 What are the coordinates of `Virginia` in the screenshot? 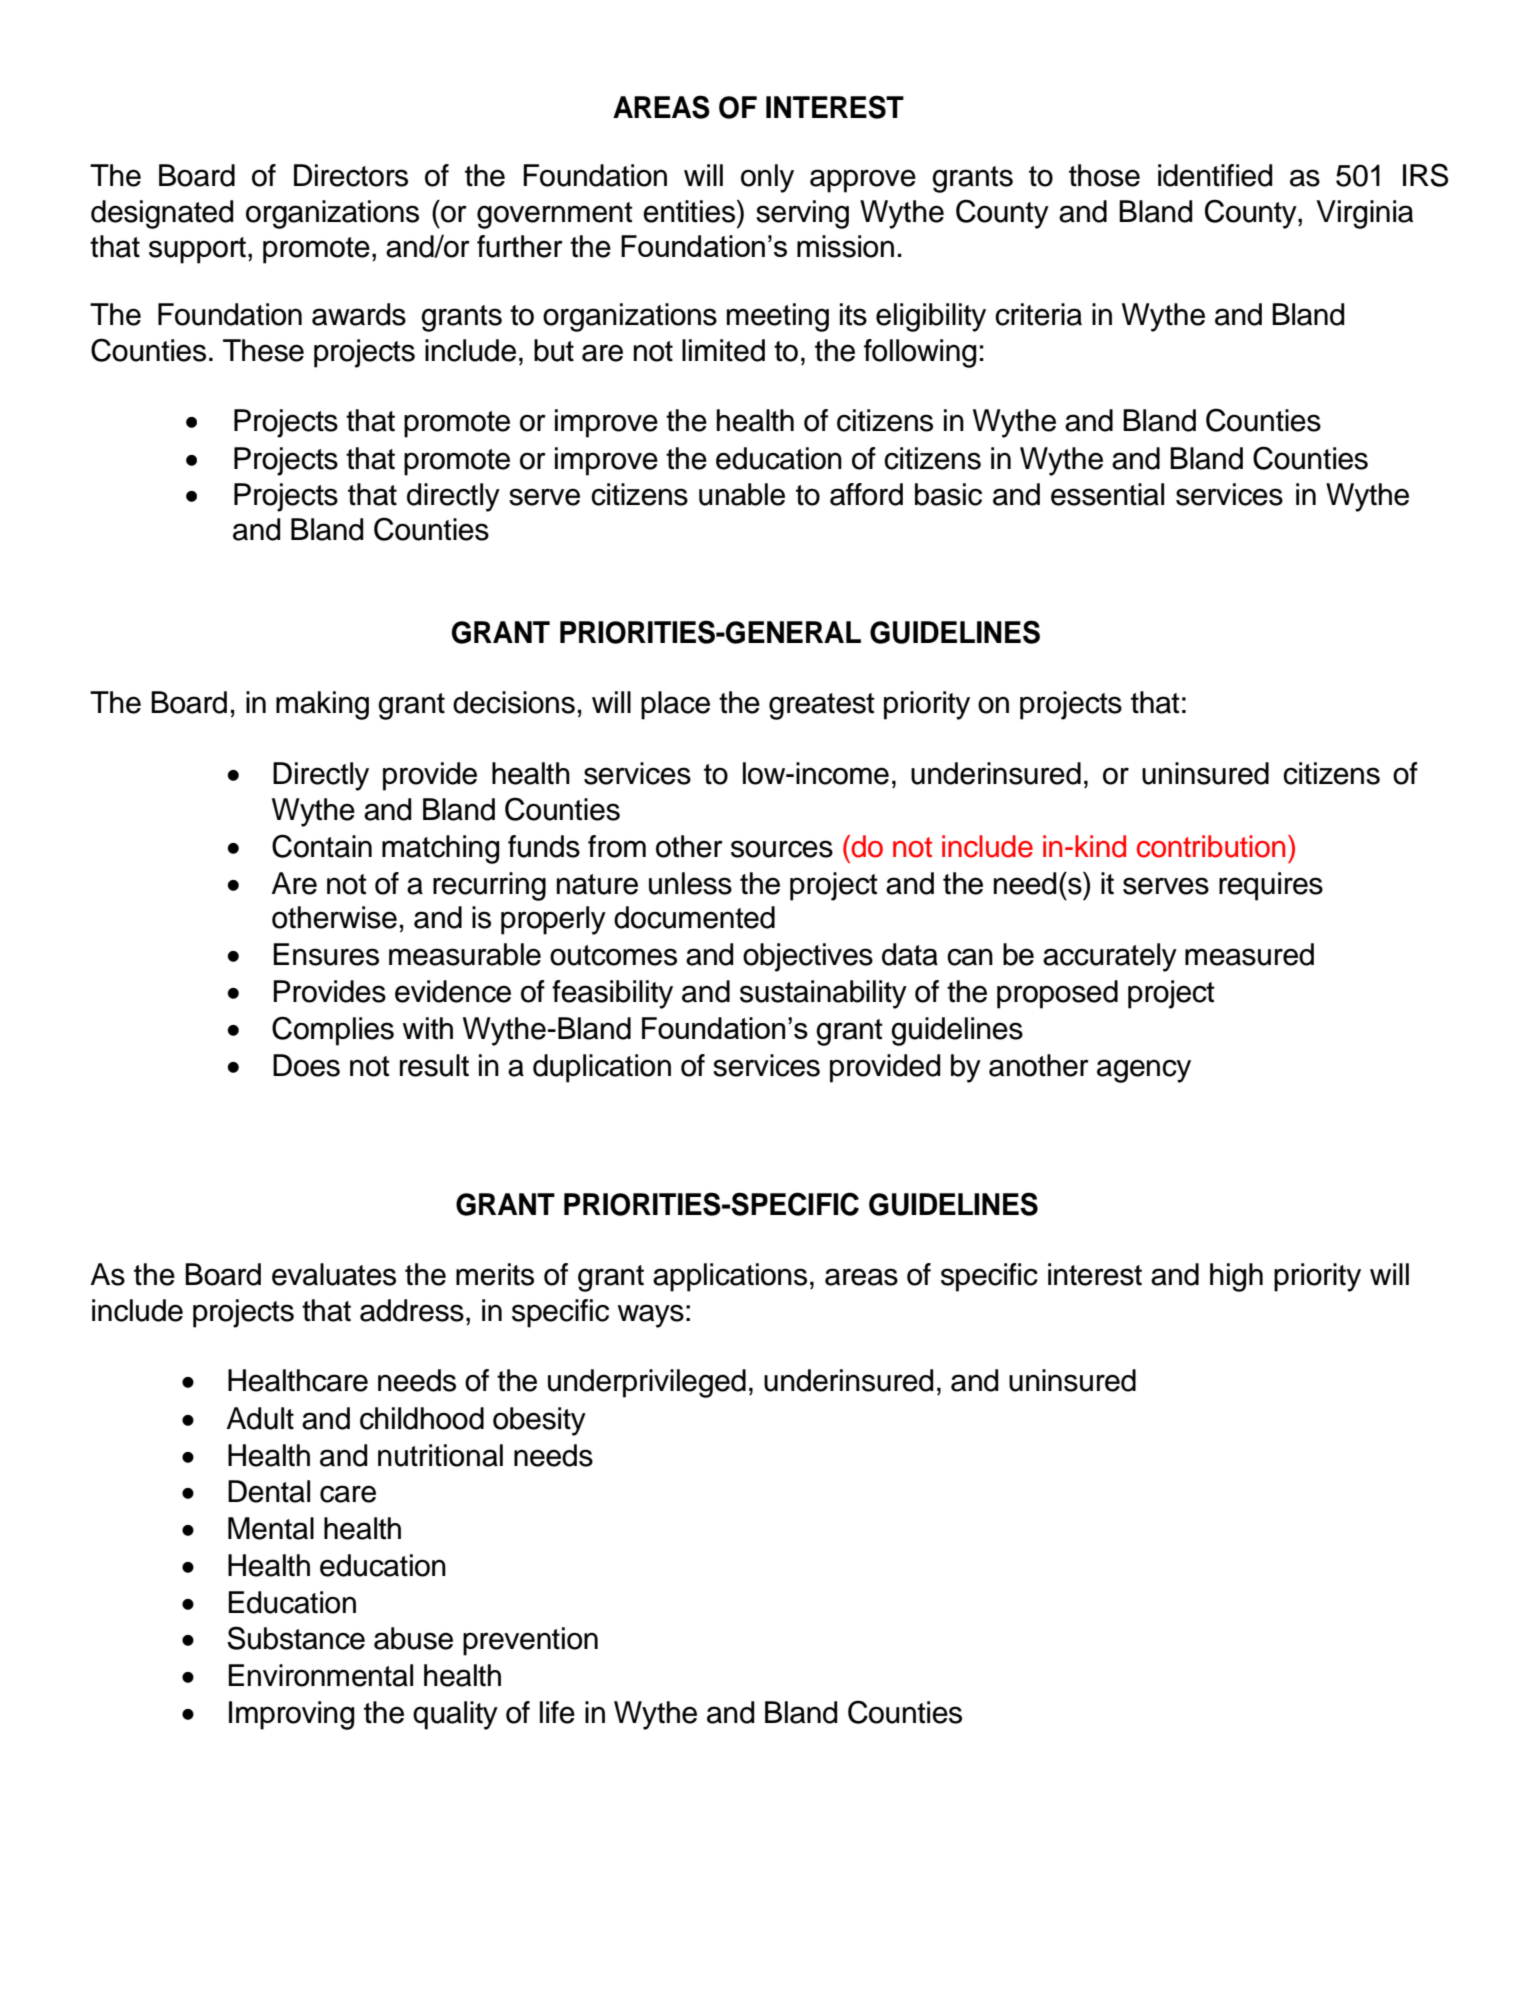 It's located at (1364, 214).
